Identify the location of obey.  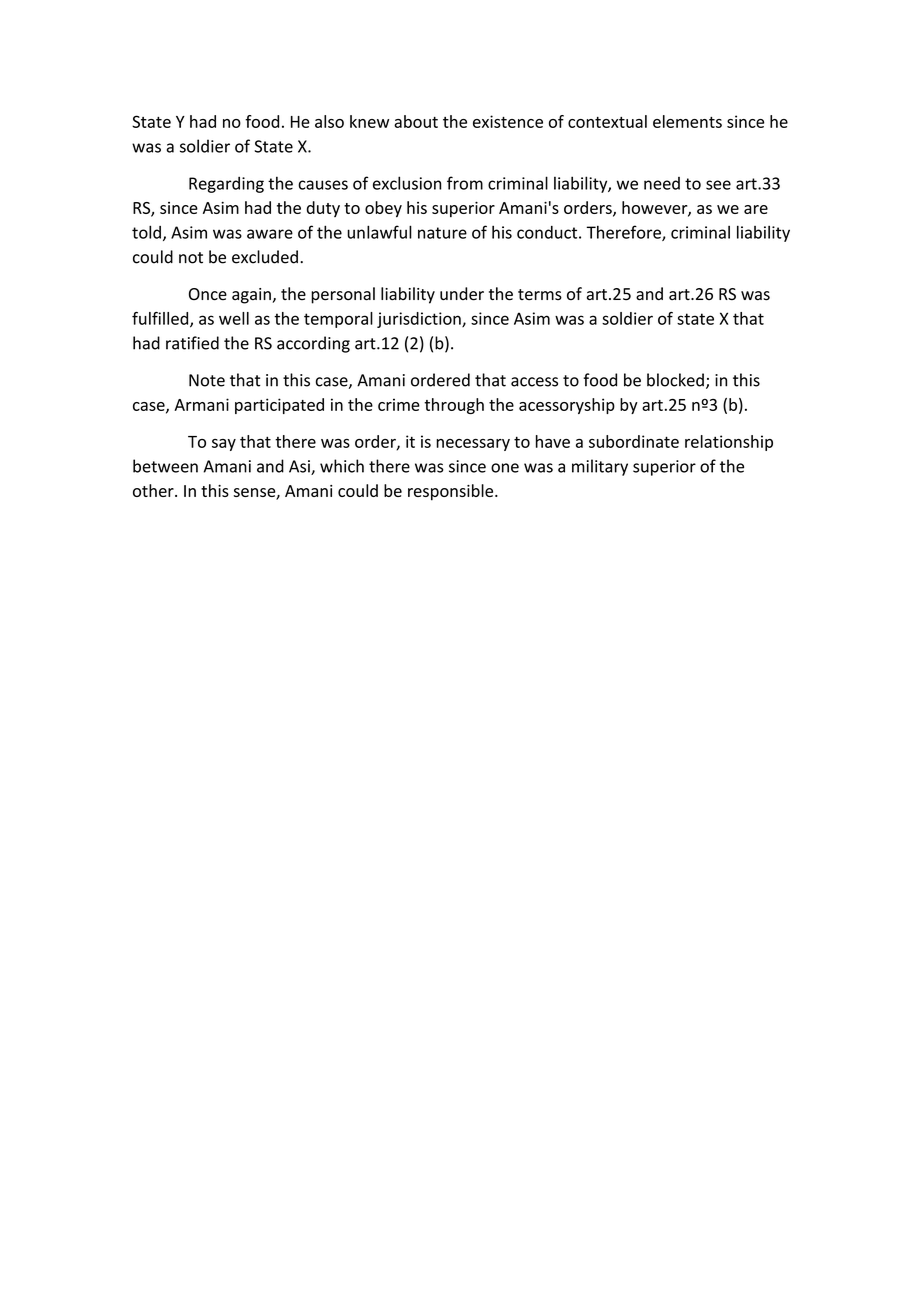
(383, 209).
